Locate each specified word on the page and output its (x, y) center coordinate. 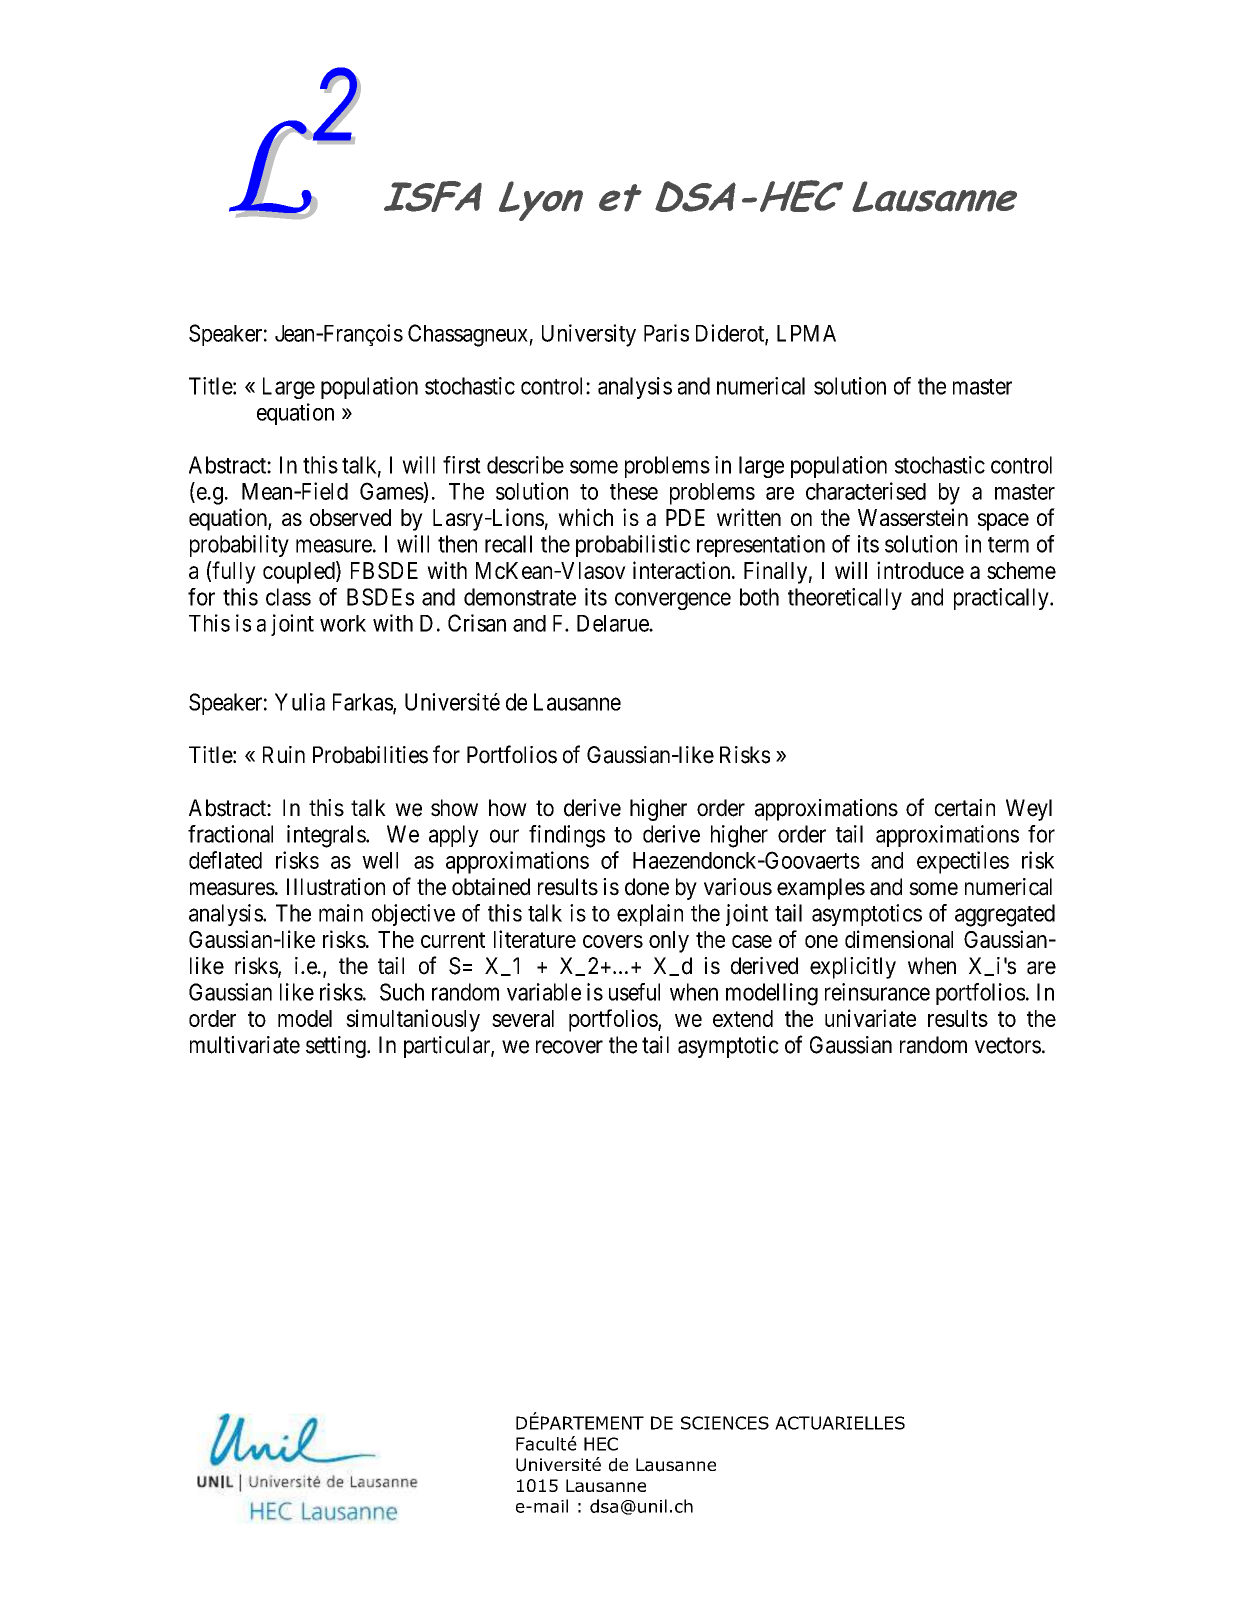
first (462, 465)
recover (569, 1047)
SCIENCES (725, 1423)
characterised (866, 491)
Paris (666, 333)
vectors (1008, 1045)
